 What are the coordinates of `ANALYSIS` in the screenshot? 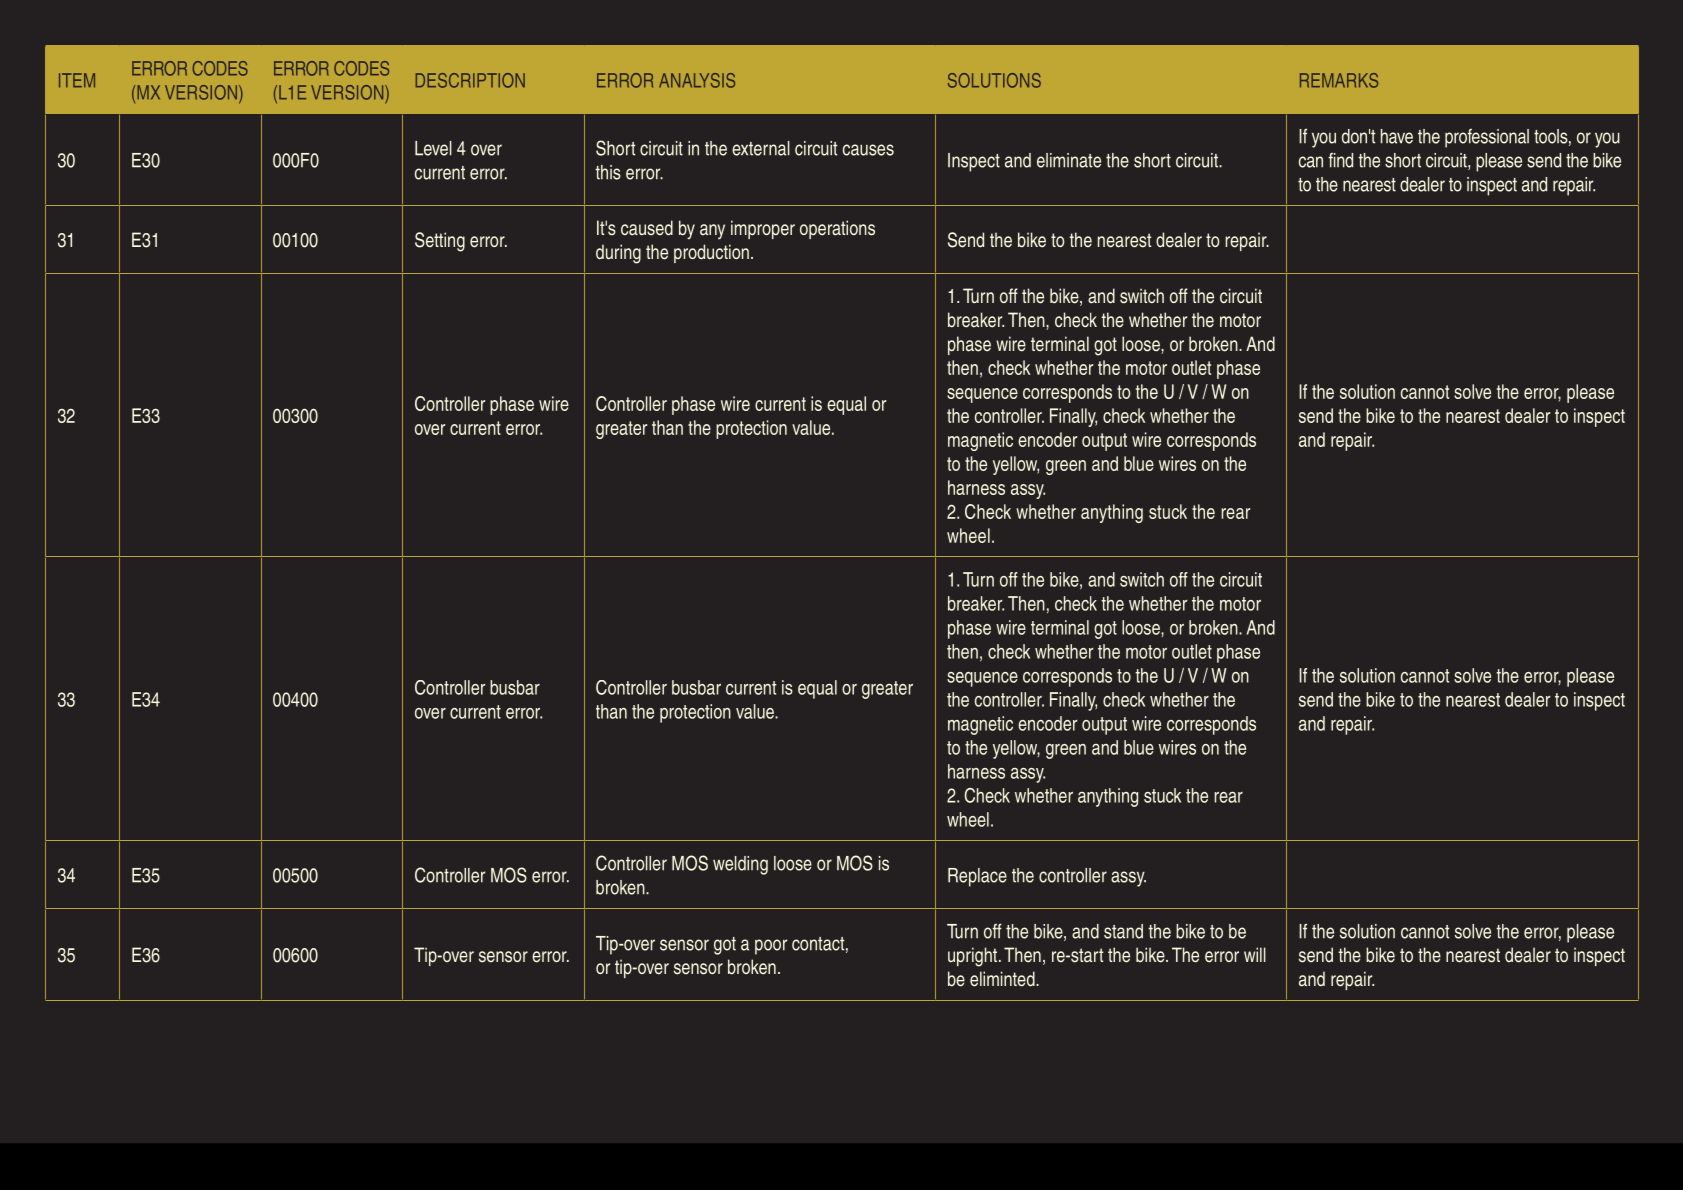 It's located at (697, 80).
